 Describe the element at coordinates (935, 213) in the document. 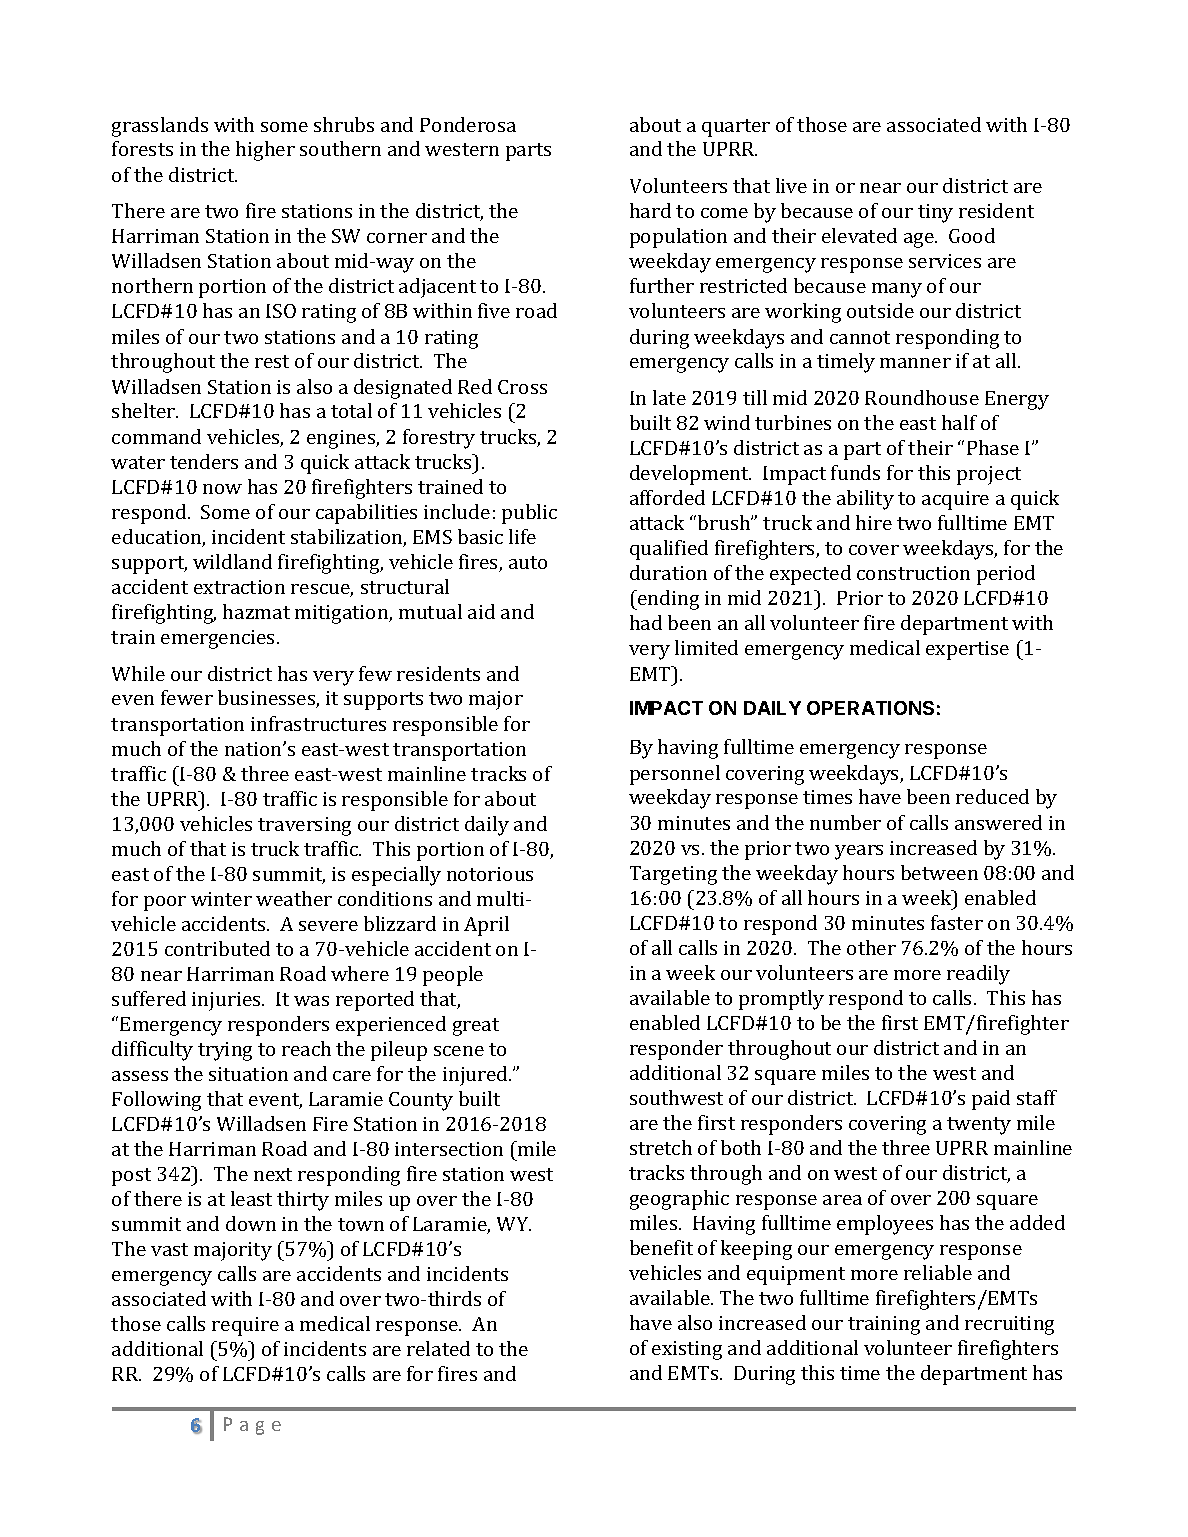

I see `tiny` at that location.
